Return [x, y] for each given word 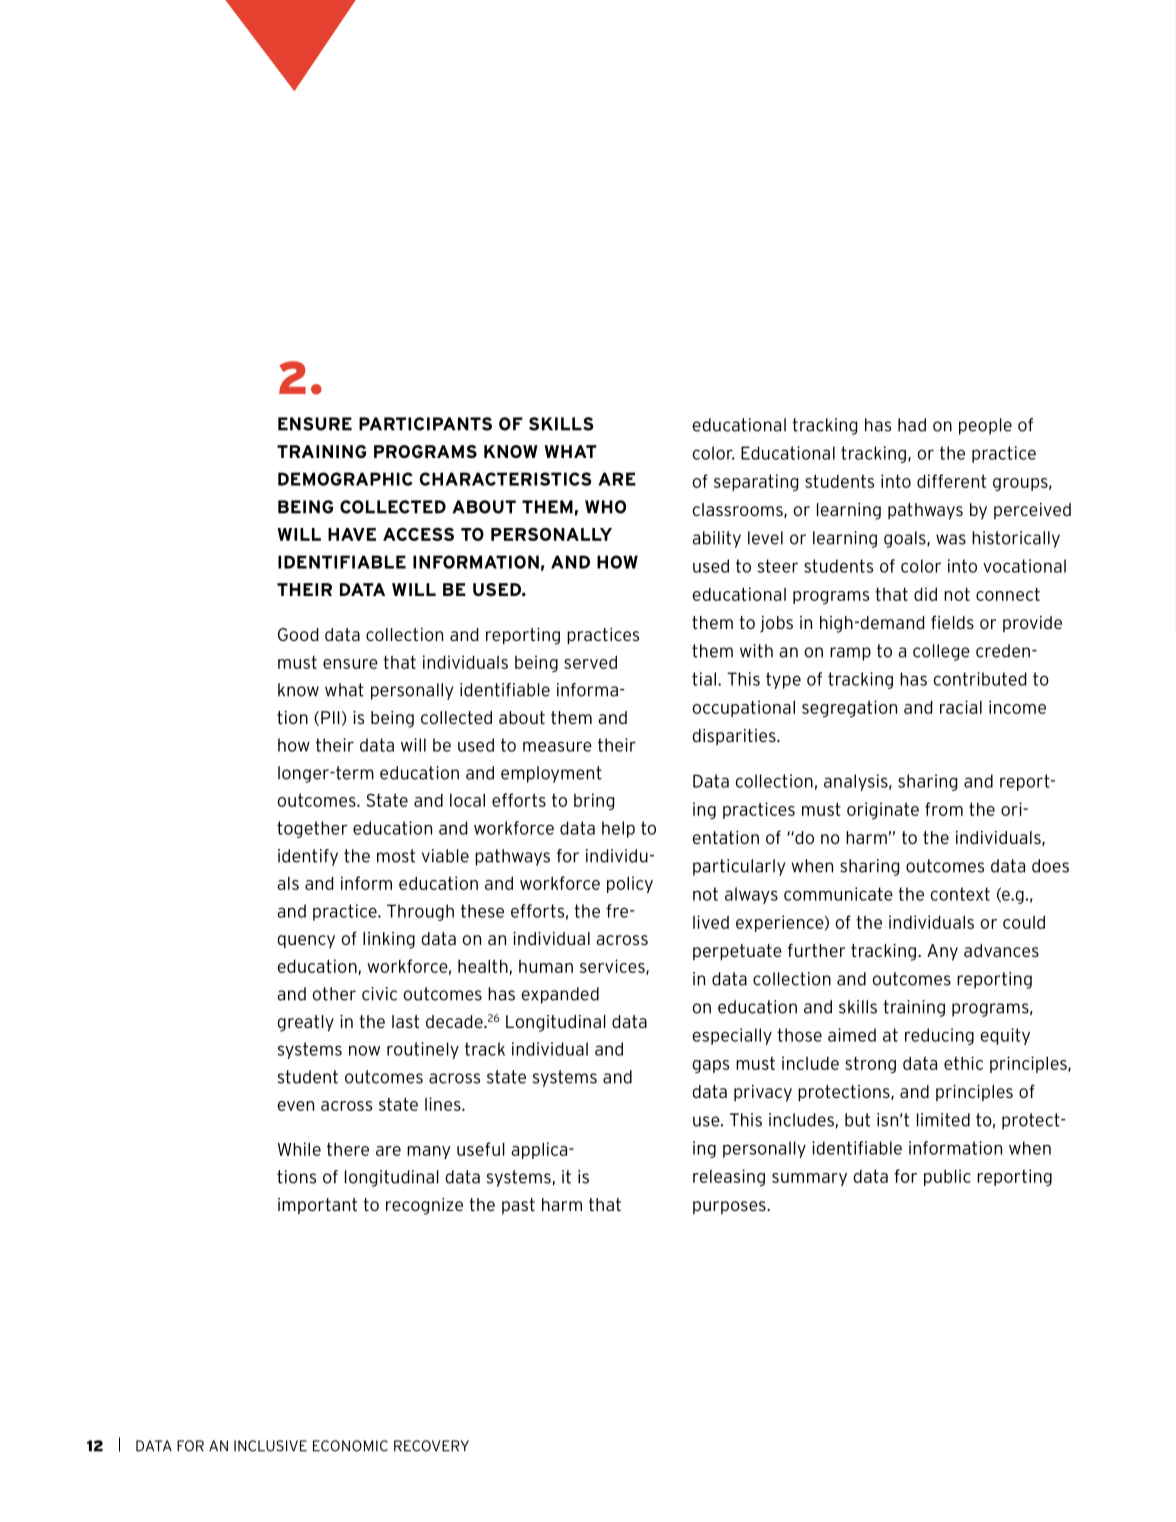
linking [389, 940]
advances [1001, 950]
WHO [605, 507]
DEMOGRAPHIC [345, 479]
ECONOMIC [350, 1446]
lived [711, 922]
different [951, 481]
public [947, 1177]
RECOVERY [431, 1446]
